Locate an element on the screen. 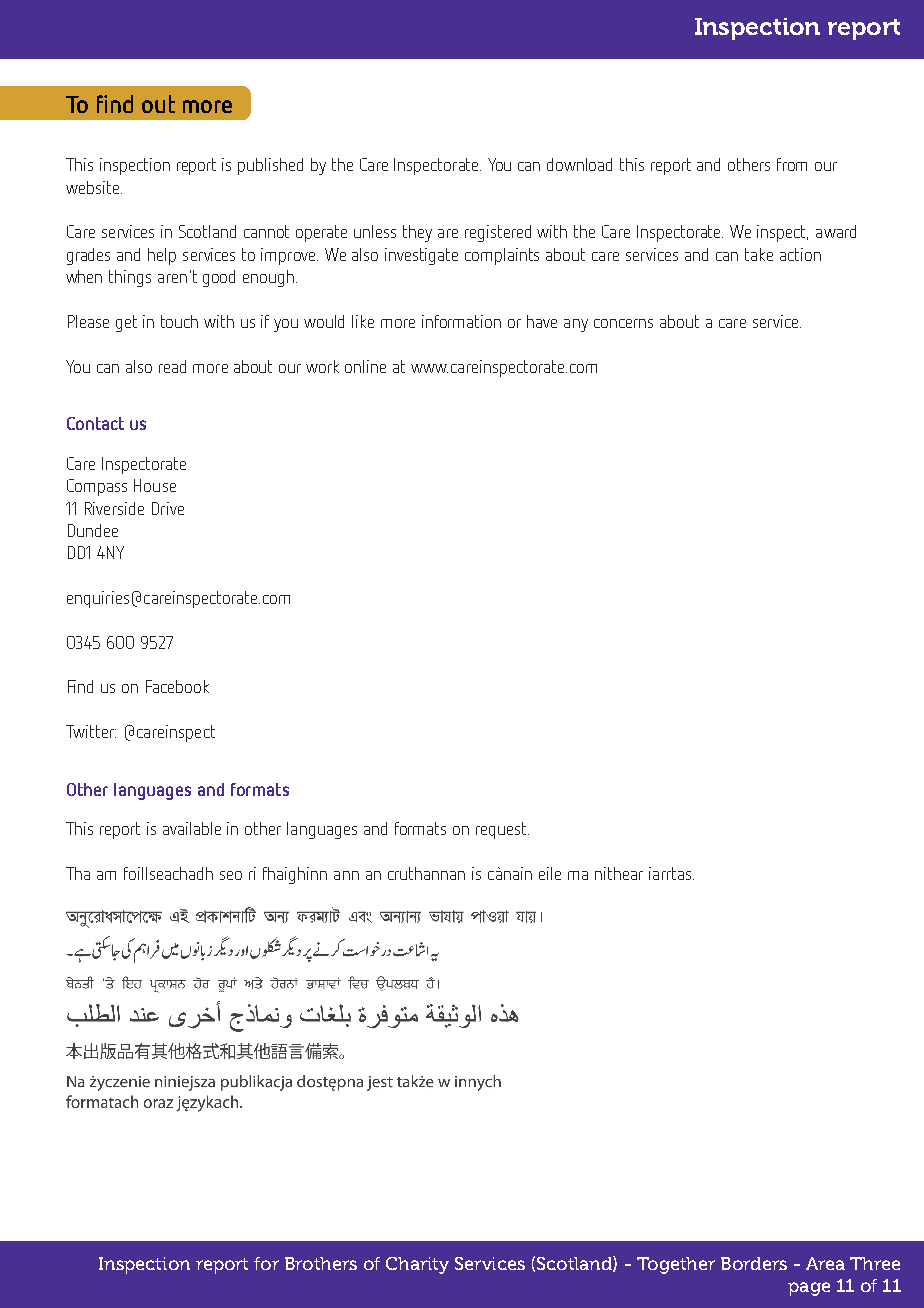 The width and height of the screenshot is (924, 1308). help is located at coordinates (162, 256).
